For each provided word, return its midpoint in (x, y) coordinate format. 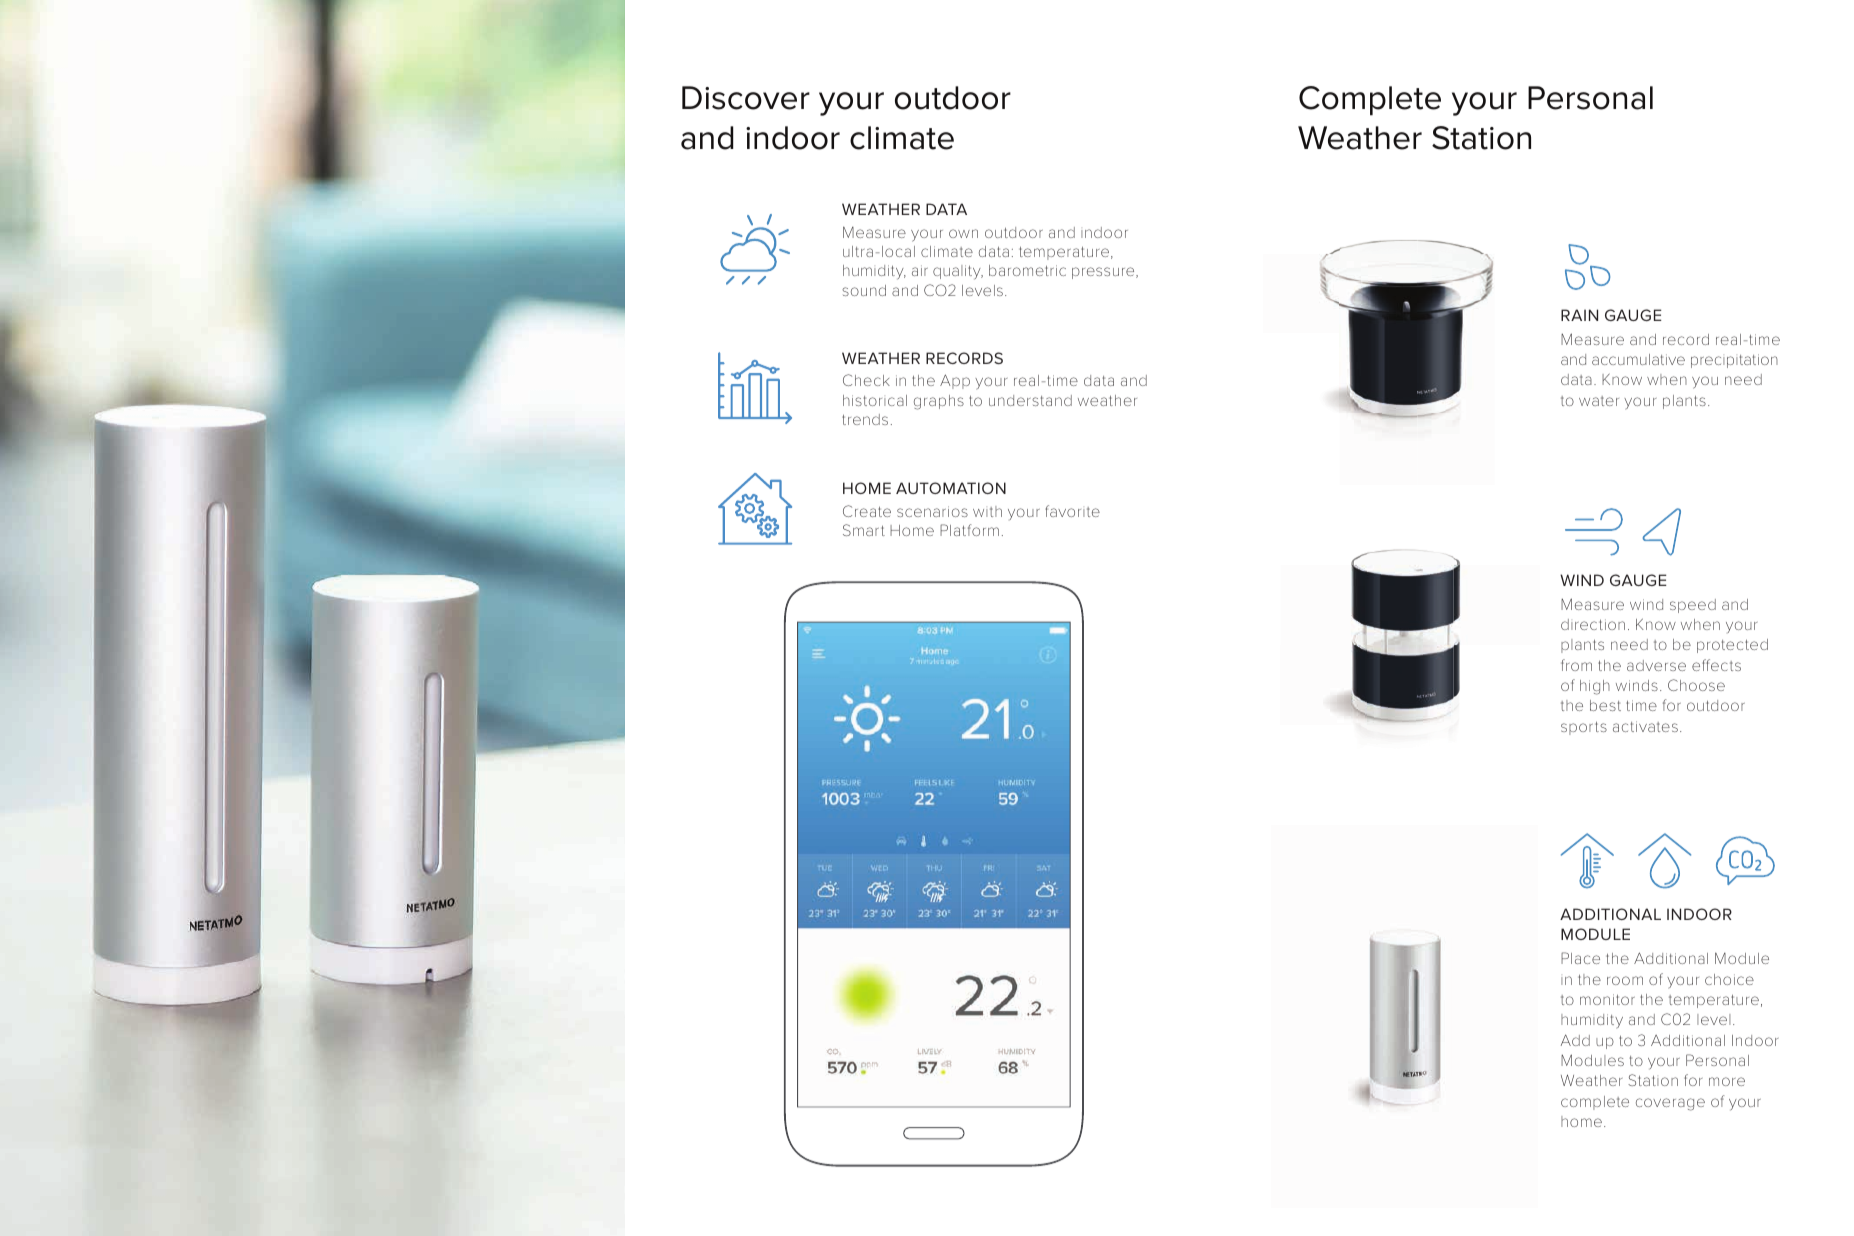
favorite (1072, 511)
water (1599, 401)
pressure (1104, 273)
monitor (1607, 999)
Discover (746, 98)
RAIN (1579, 315)
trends (865, 419)
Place (1580, 958)
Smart (864, 530)
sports (1584, 728)
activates (1645, 726)
